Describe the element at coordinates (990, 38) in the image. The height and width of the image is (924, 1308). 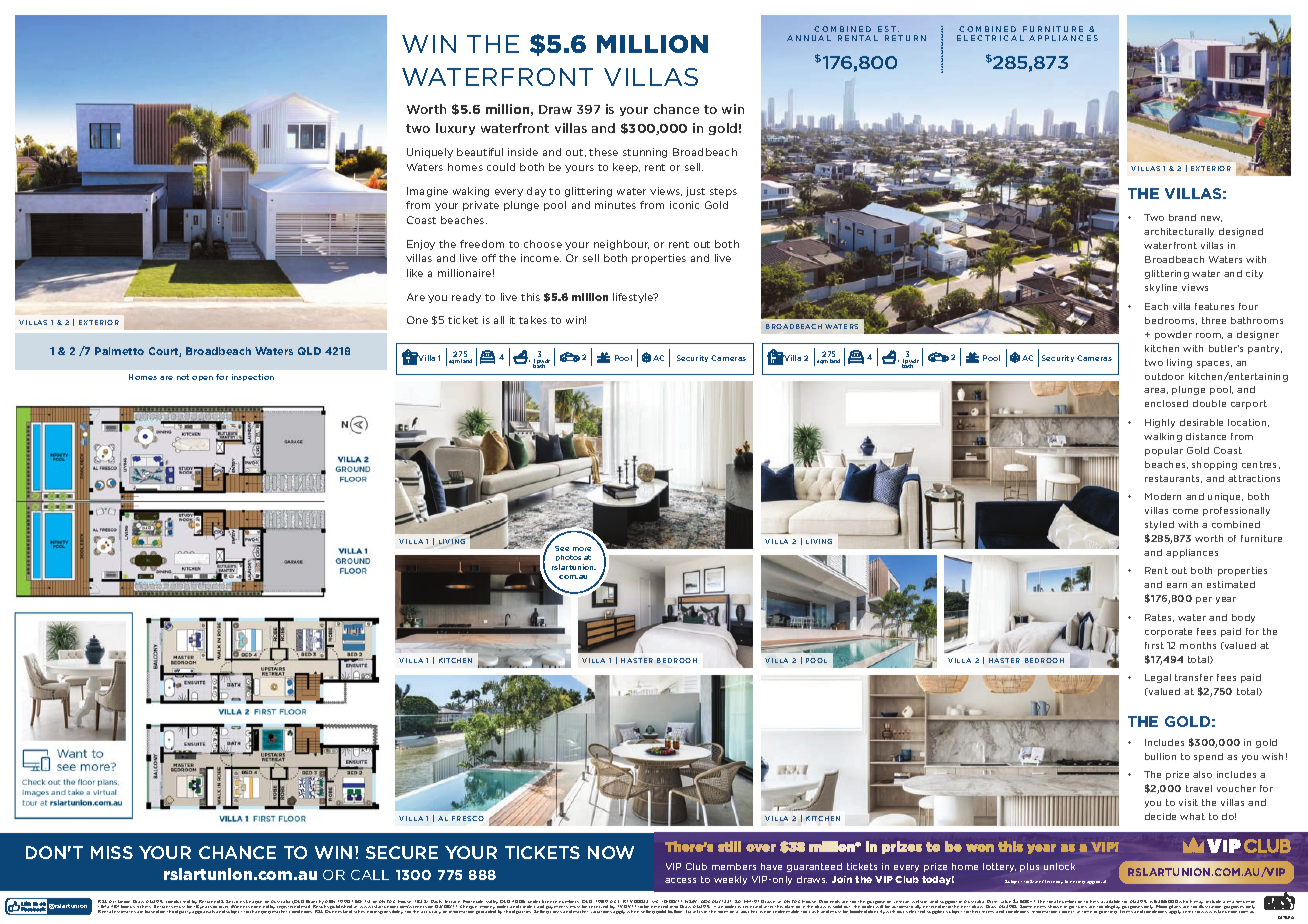
I see `ELECTRICAL` at that location.
